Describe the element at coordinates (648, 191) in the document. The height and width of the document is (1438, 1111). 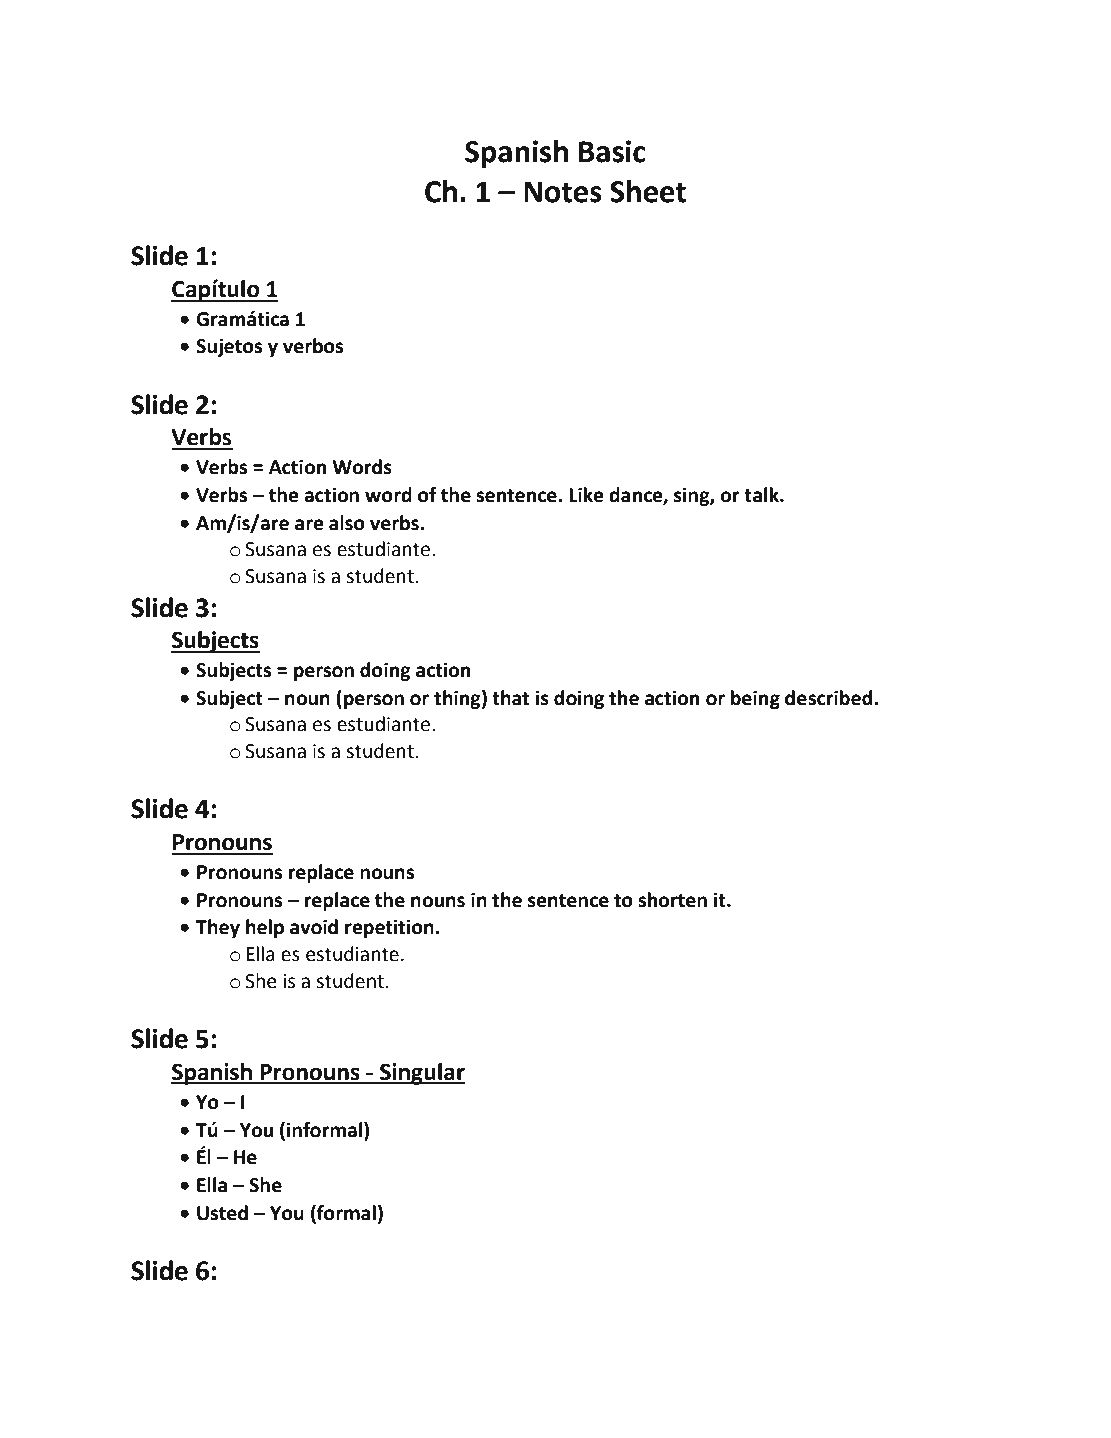
I see `Sheet` at that location.
